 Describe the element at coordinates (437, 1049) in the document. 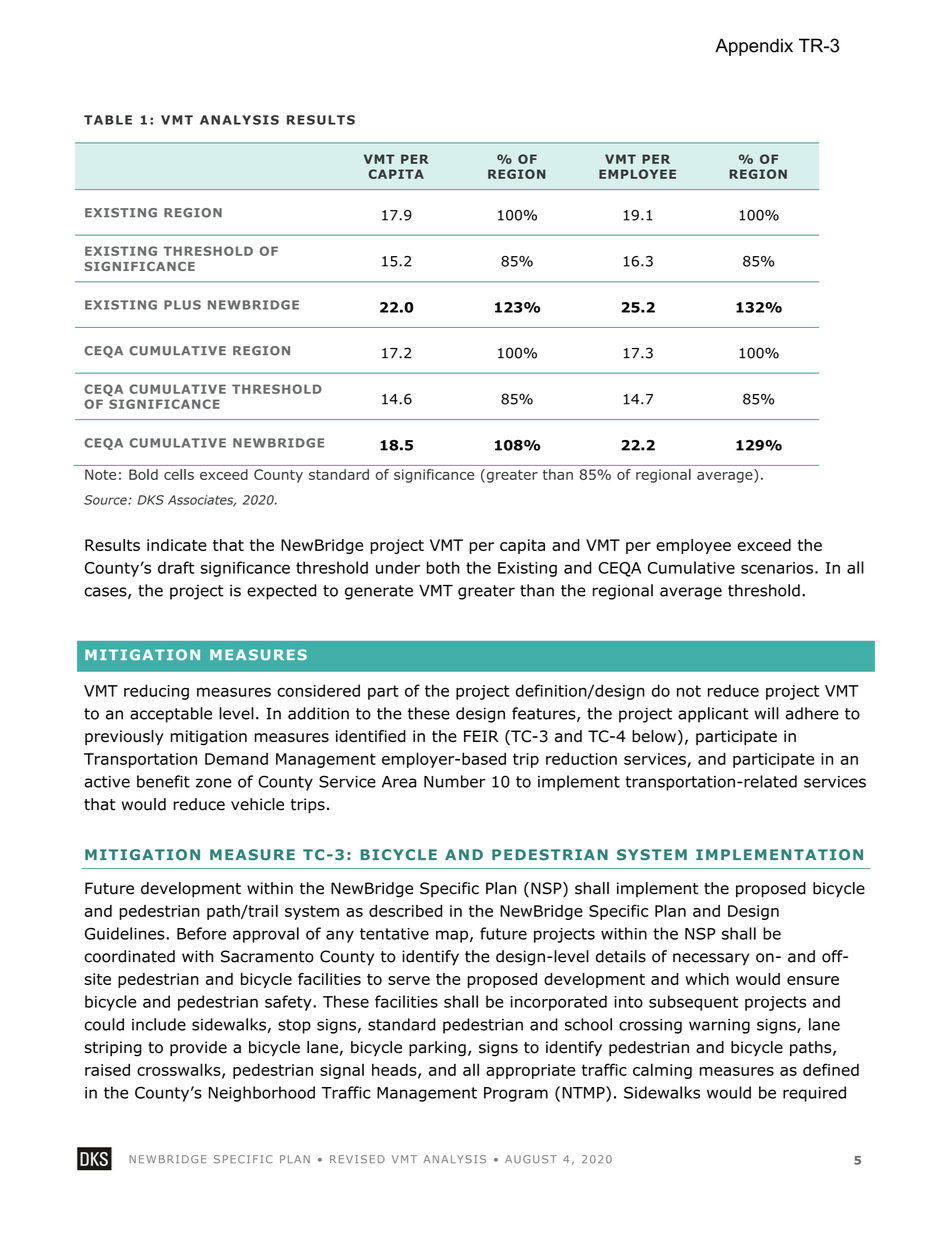

I see `parking` at that location.
